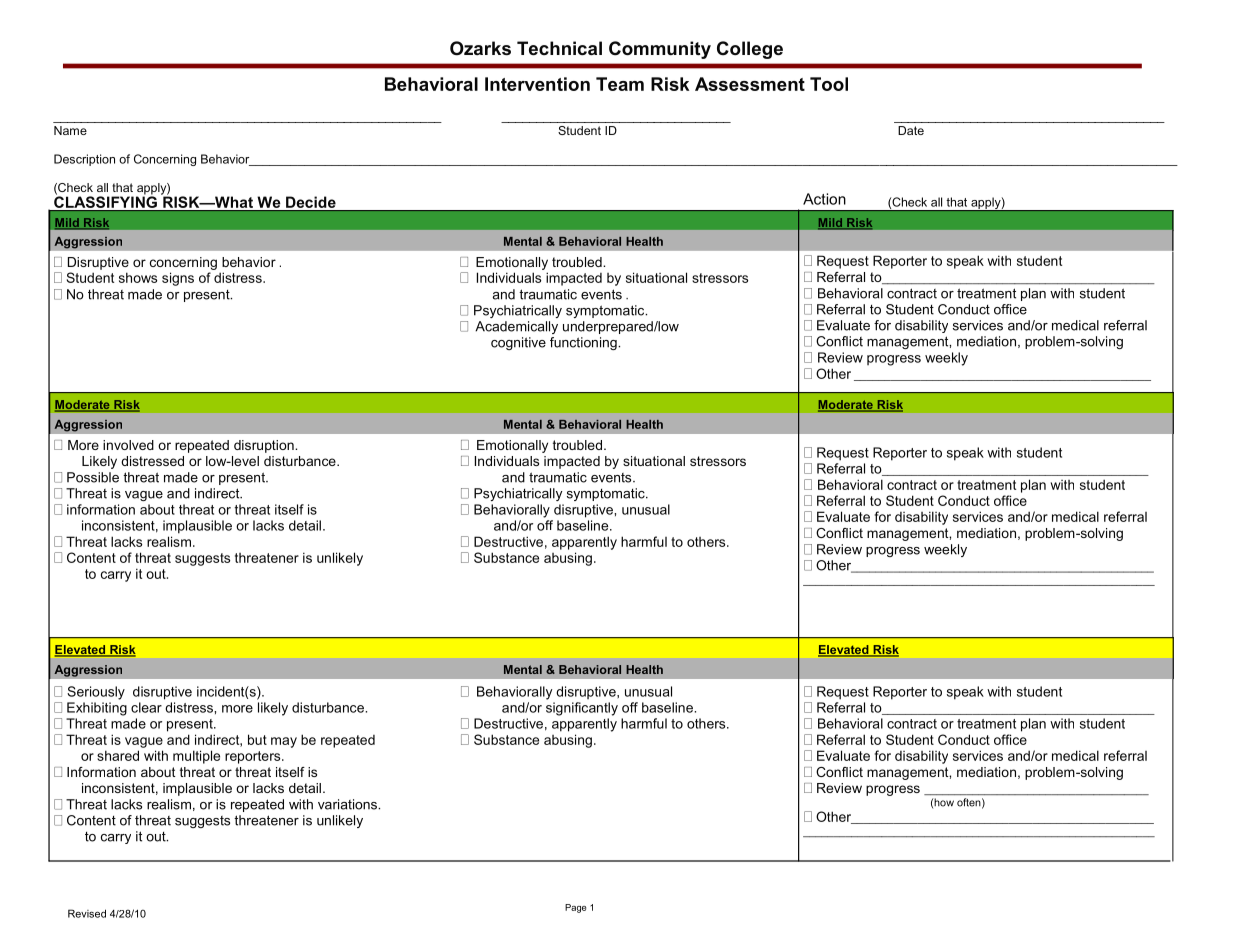 This screenshot has height=952, width=1233. What do you see at coordinates (829, 84) in the screenshot?
I see `Tool` at bounding box center [829, 84].
